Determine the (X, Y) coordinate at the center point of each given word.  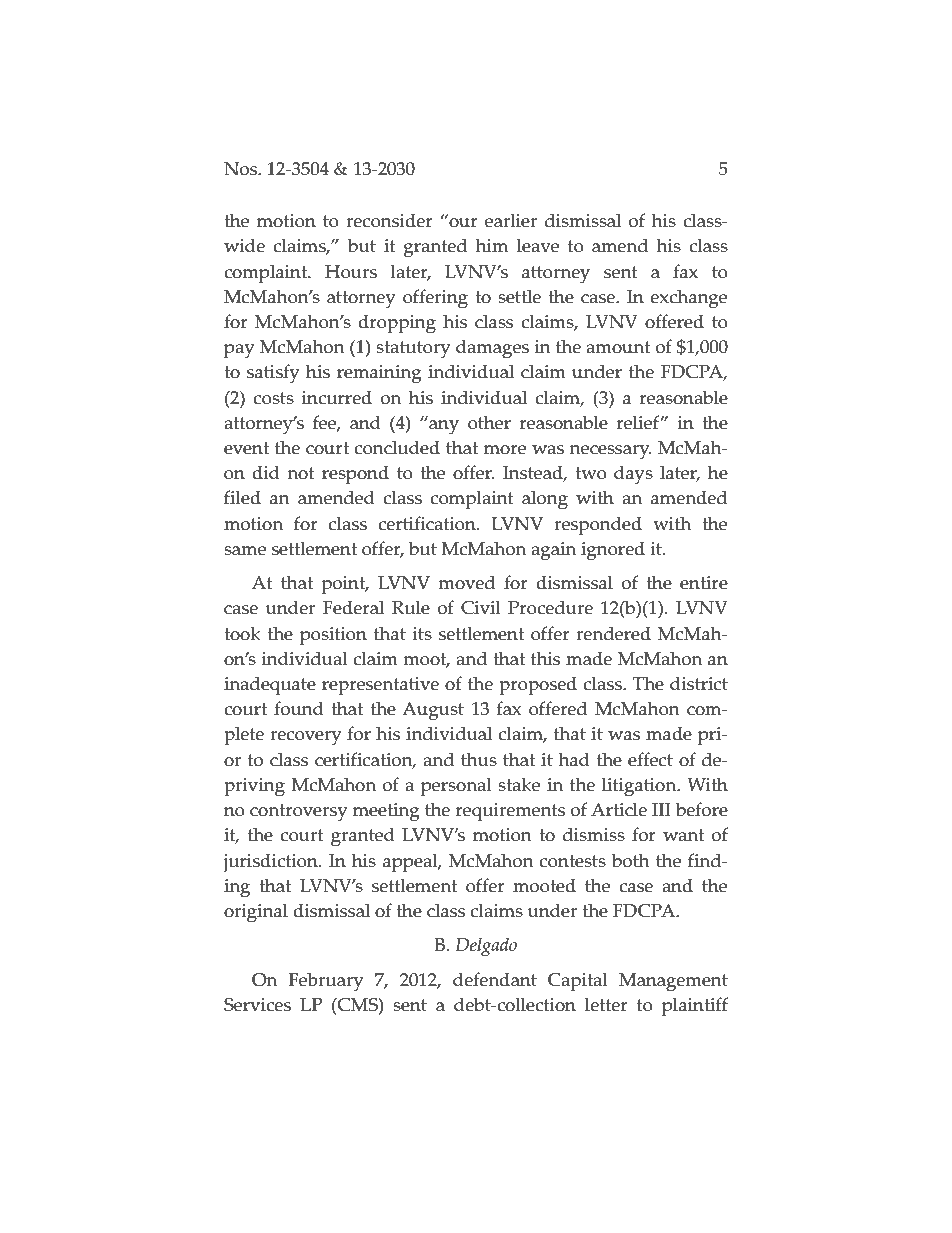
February (326, 982)
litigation (640, 787)
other (489, 422)
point (345, 585)
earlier (511, 220)
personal (456, 787)
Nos (241, 169)
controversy (298, 813)
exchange (688, 299)
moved (466, 582)
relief (639, 422)
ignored (613, 551)
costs (274, 398)
